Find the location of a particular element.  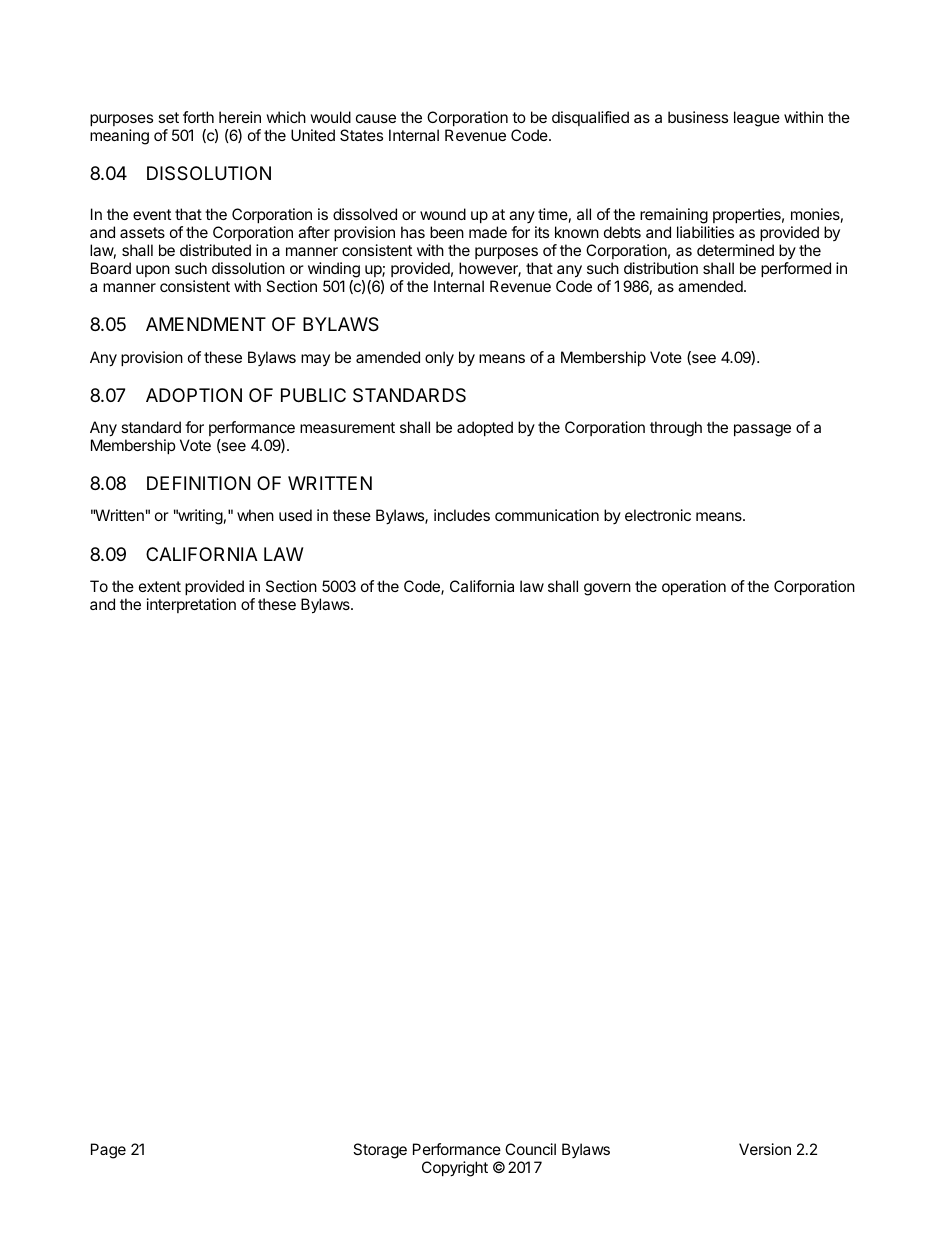

Version is located at coordinates (765, 1149).
